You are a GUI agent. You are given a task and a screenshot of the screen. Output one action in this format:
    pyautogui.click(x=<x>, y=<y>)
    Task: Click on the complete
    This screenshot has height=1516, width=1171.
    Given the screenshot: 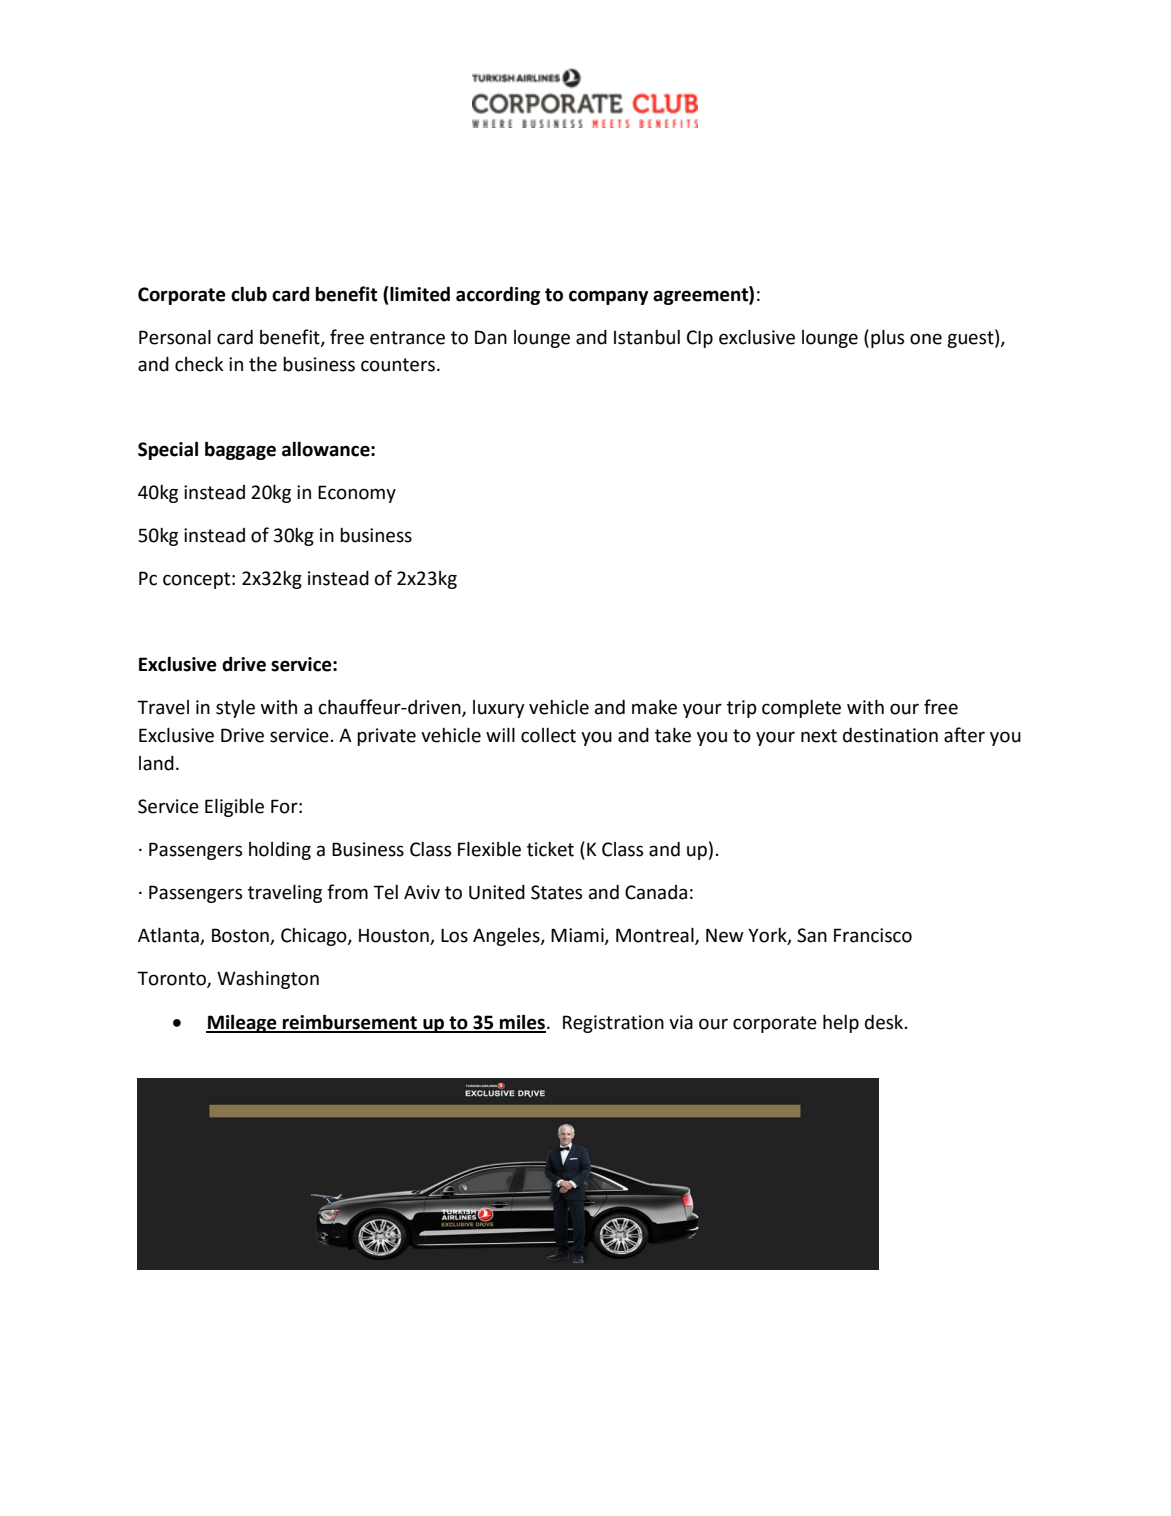 What is the action you would take?
    pyautogui.click(x=801, y=709)
